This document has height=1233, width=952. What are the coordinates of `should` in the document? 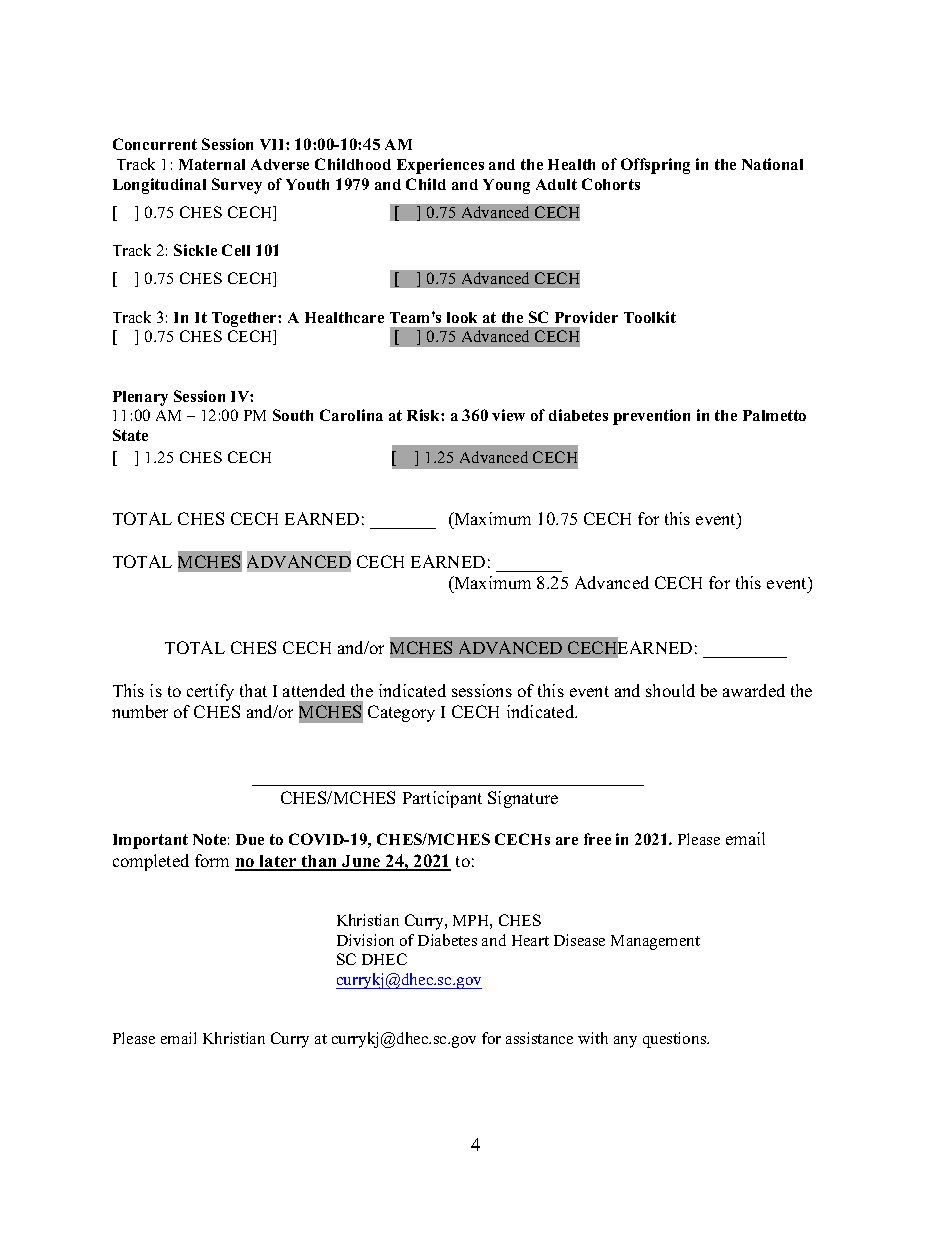 It's located at (670, 690).
